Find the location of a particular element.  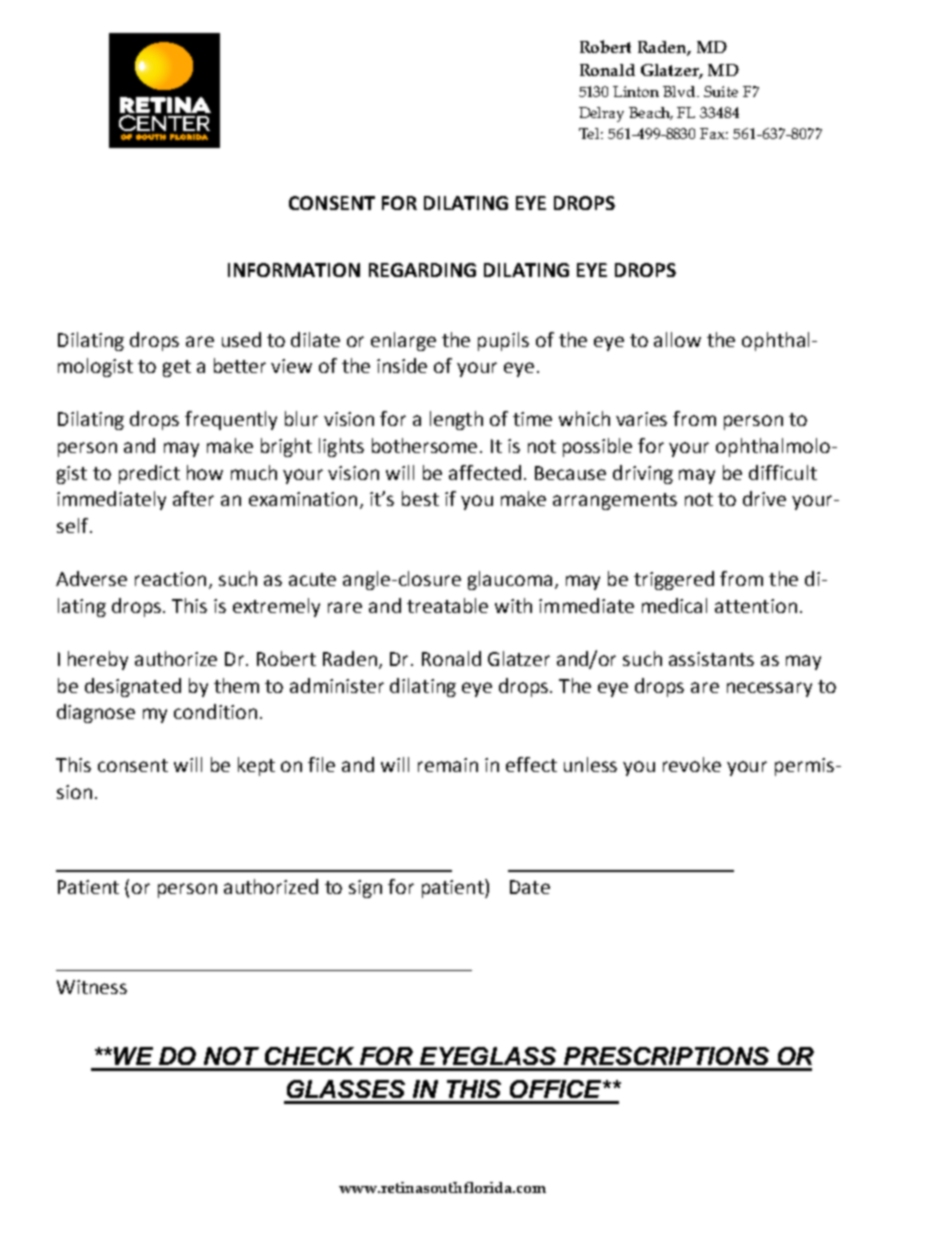

INFORMATION is located at coordinates (294, 270).
